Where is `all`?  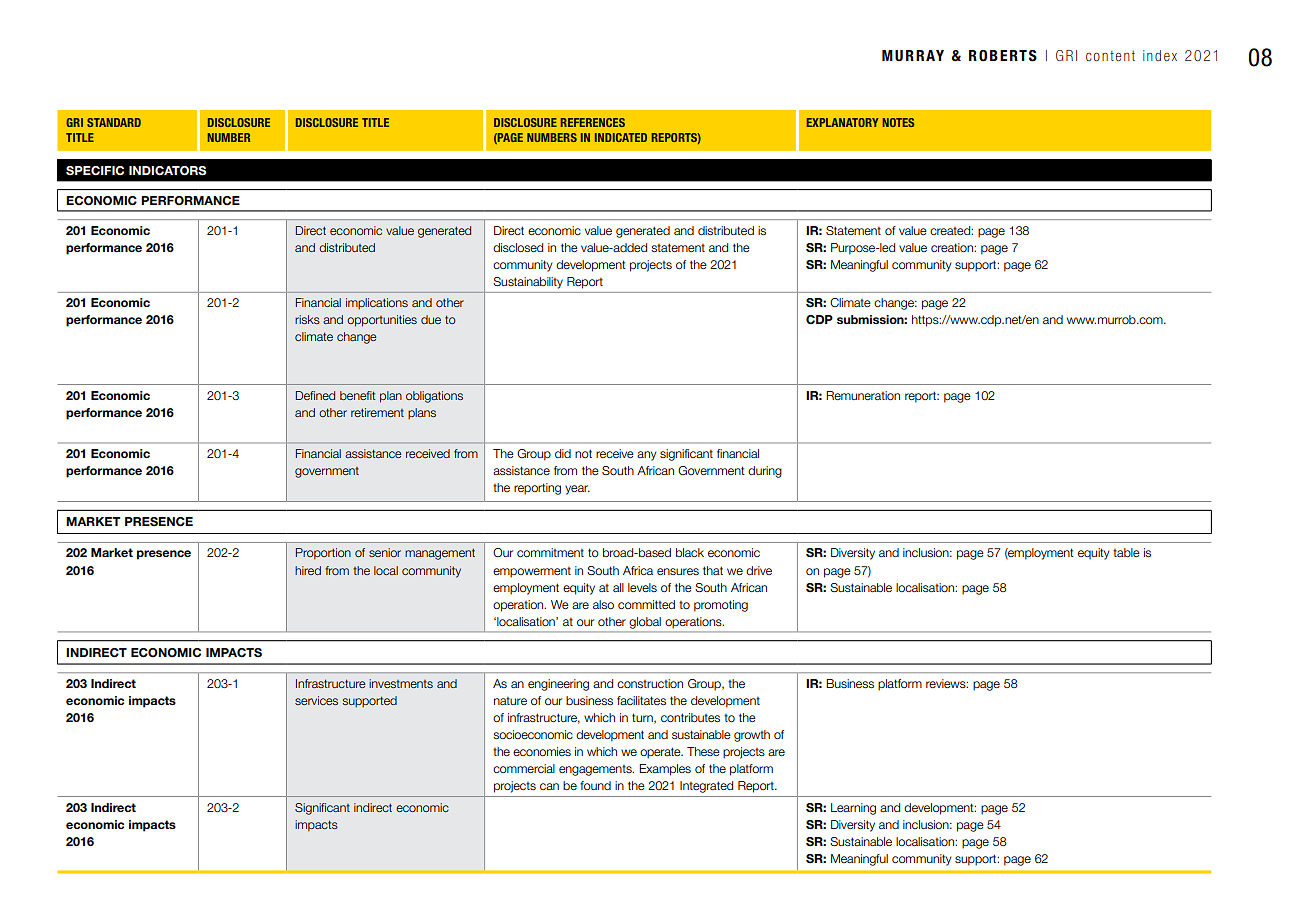 all is located at coordinates (618, 587).
